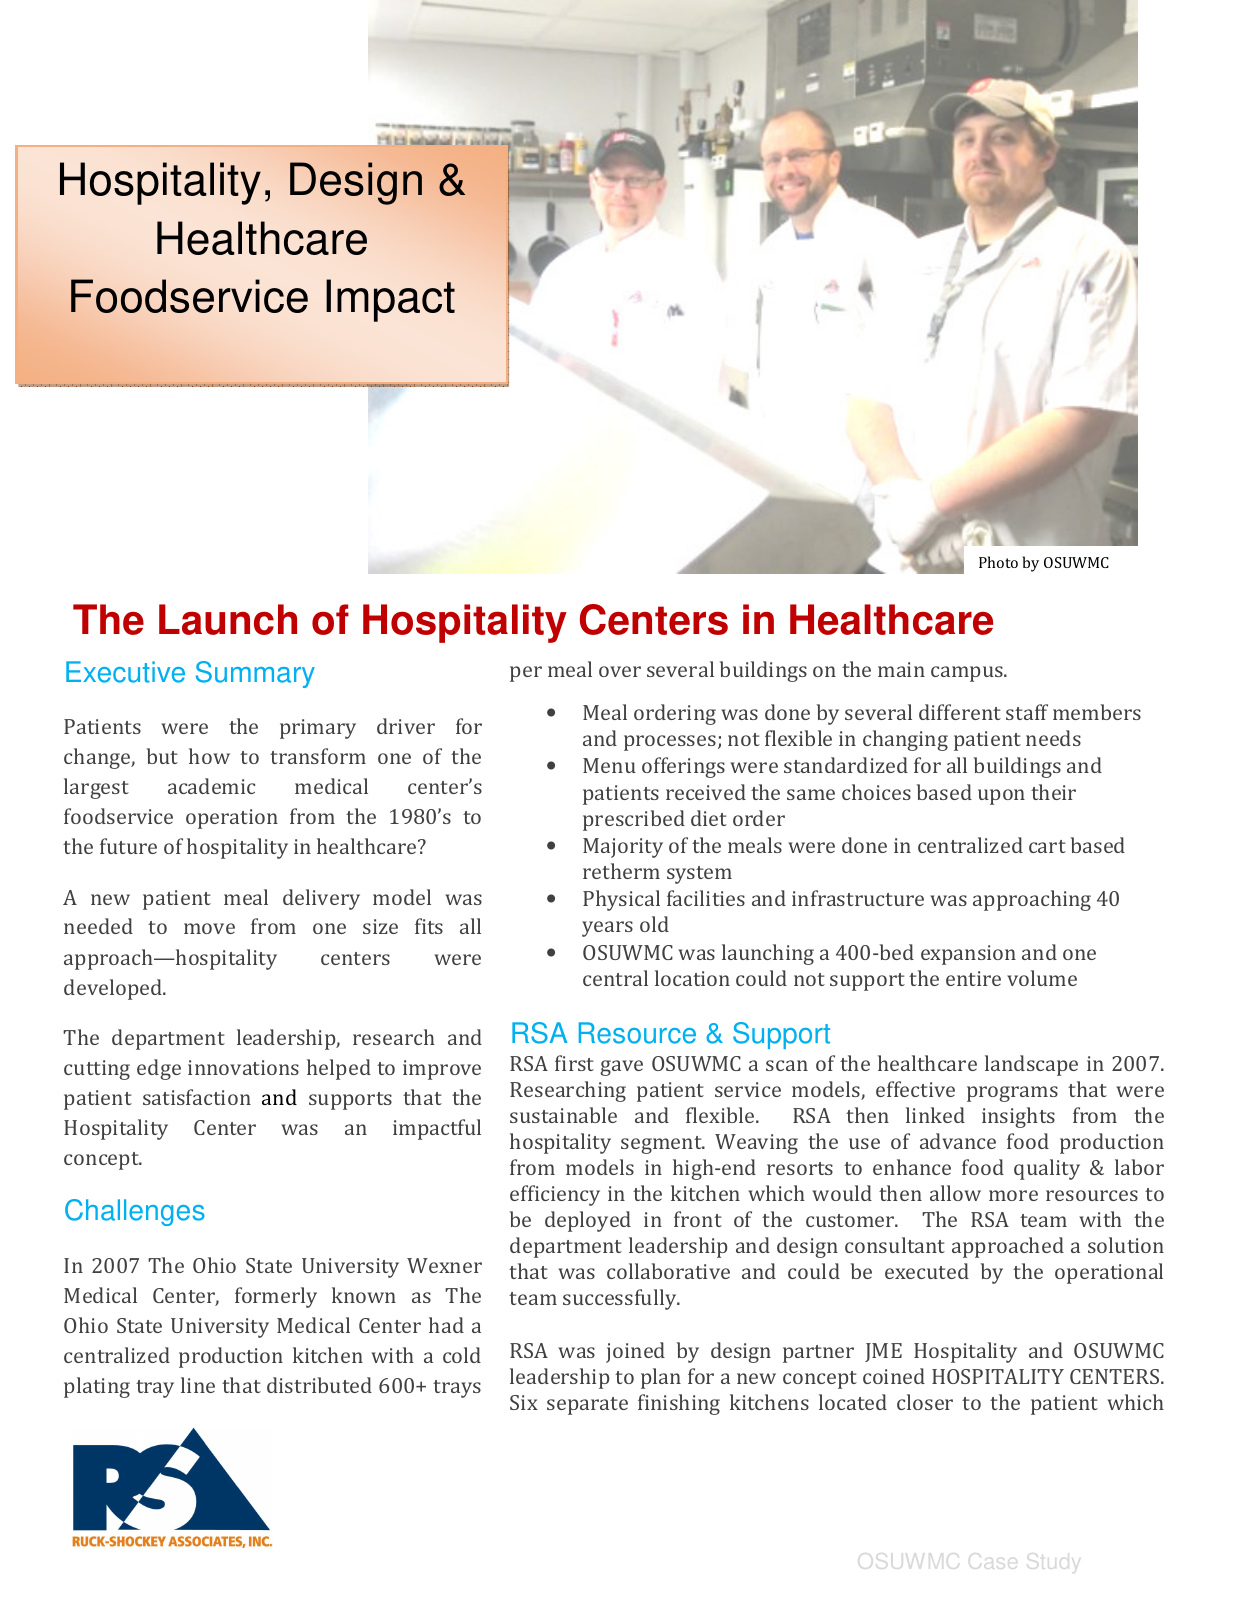 Image resolution: width=1238 pixels, height=1602 pixels. I want to click on over, so click(620, 671).
